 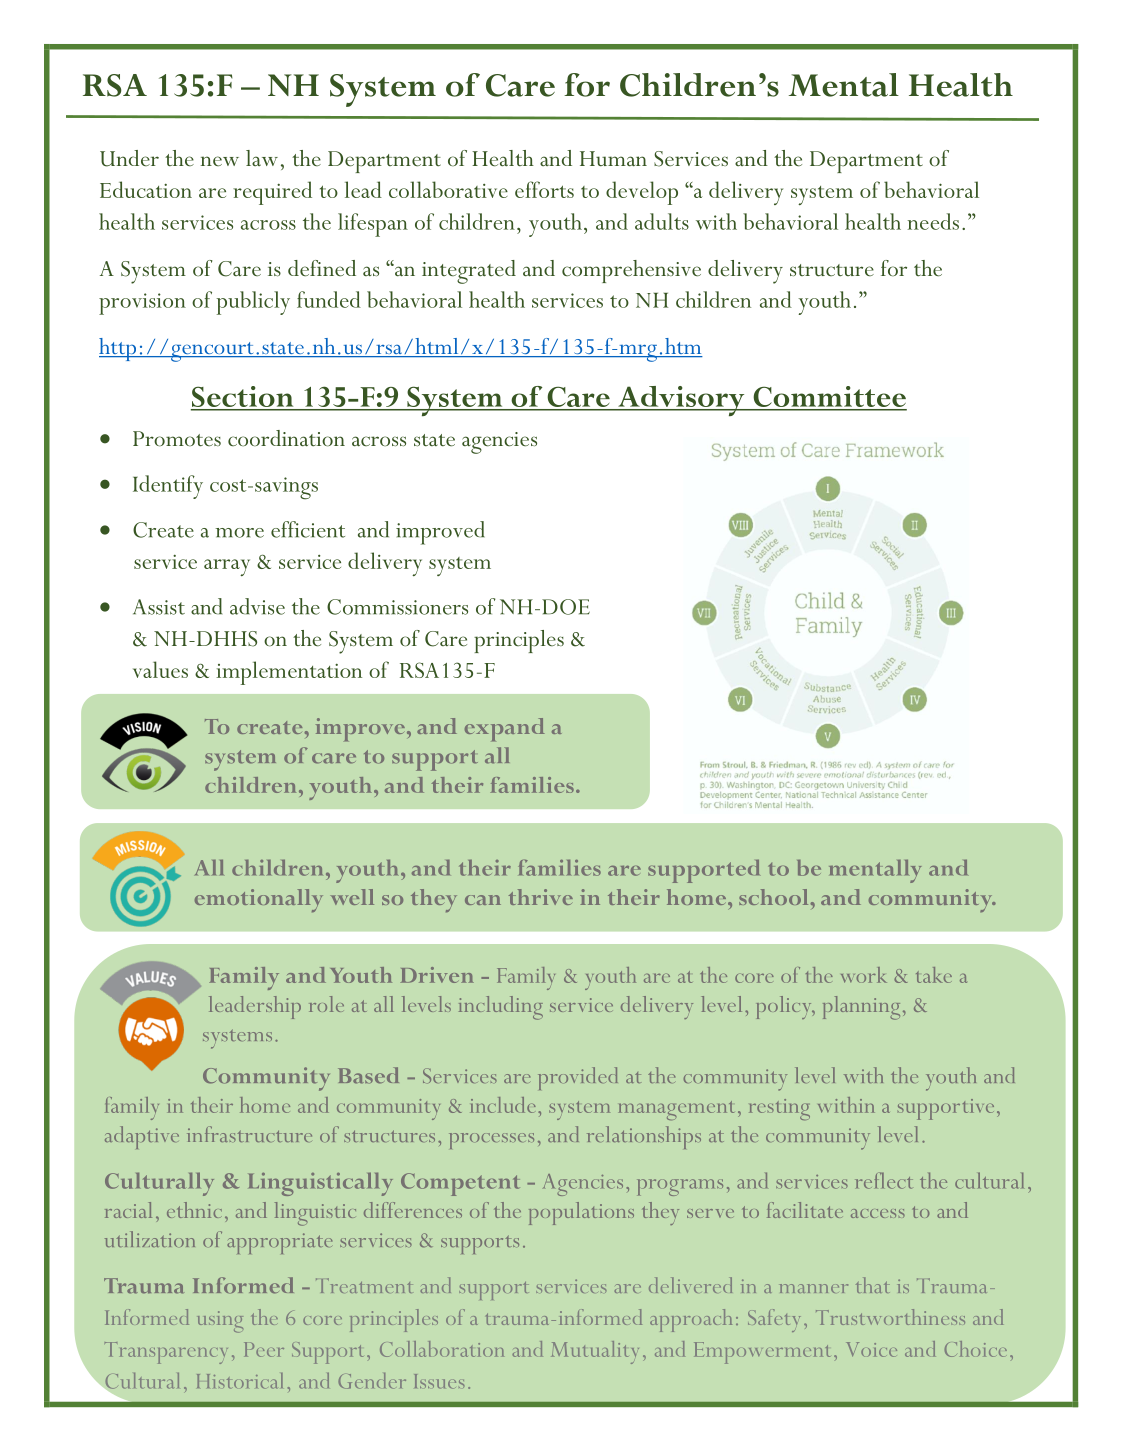 What do you see at coordinates (272, 193) in the page?
I see `required` at bounding box center [272, 193].
